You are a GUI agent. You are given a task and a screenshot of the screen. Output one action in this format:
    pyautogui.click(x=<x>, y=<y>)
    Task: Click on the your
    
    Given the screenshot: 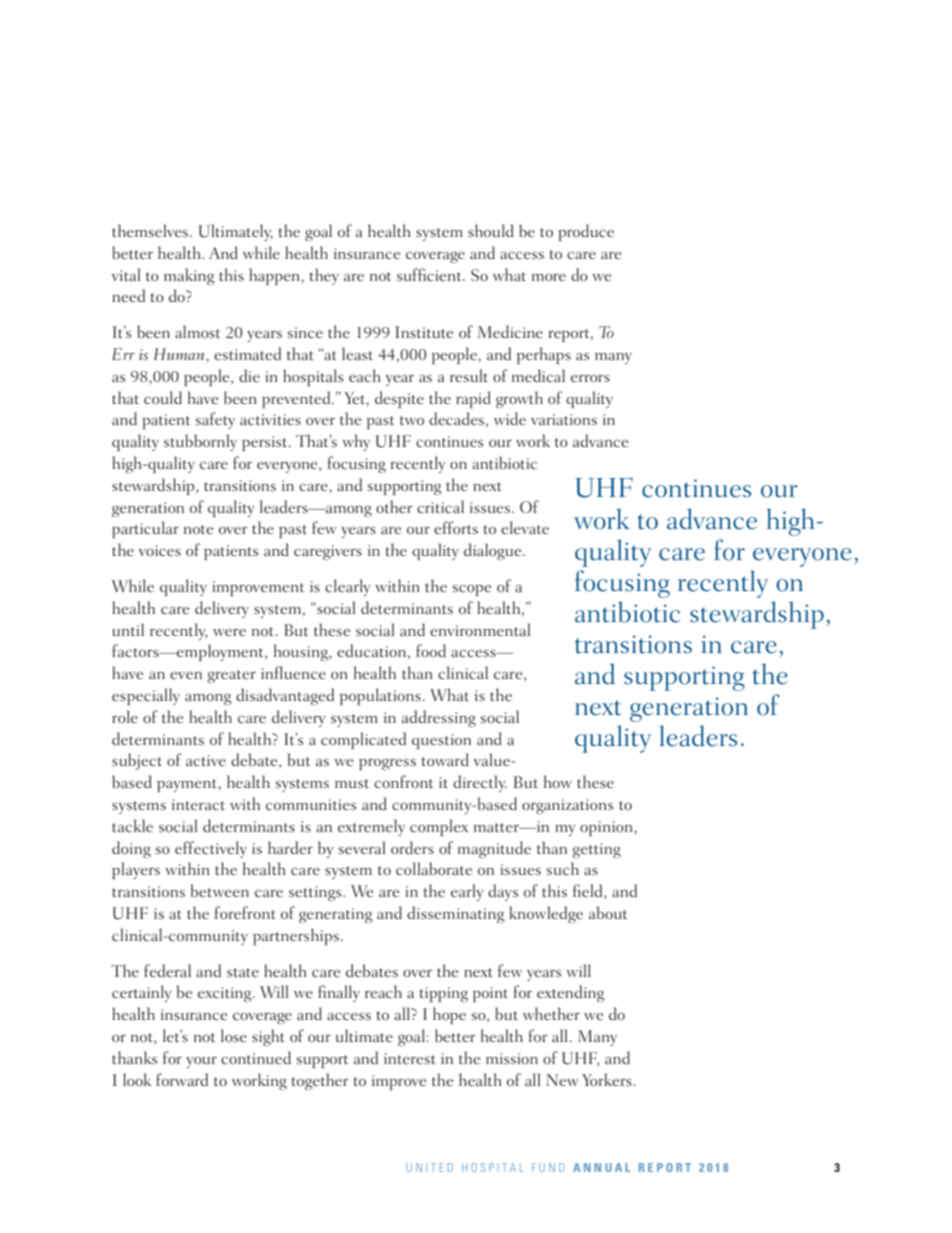 What is the action you would take?
    pyautogui.click(x=201, y=1062)
